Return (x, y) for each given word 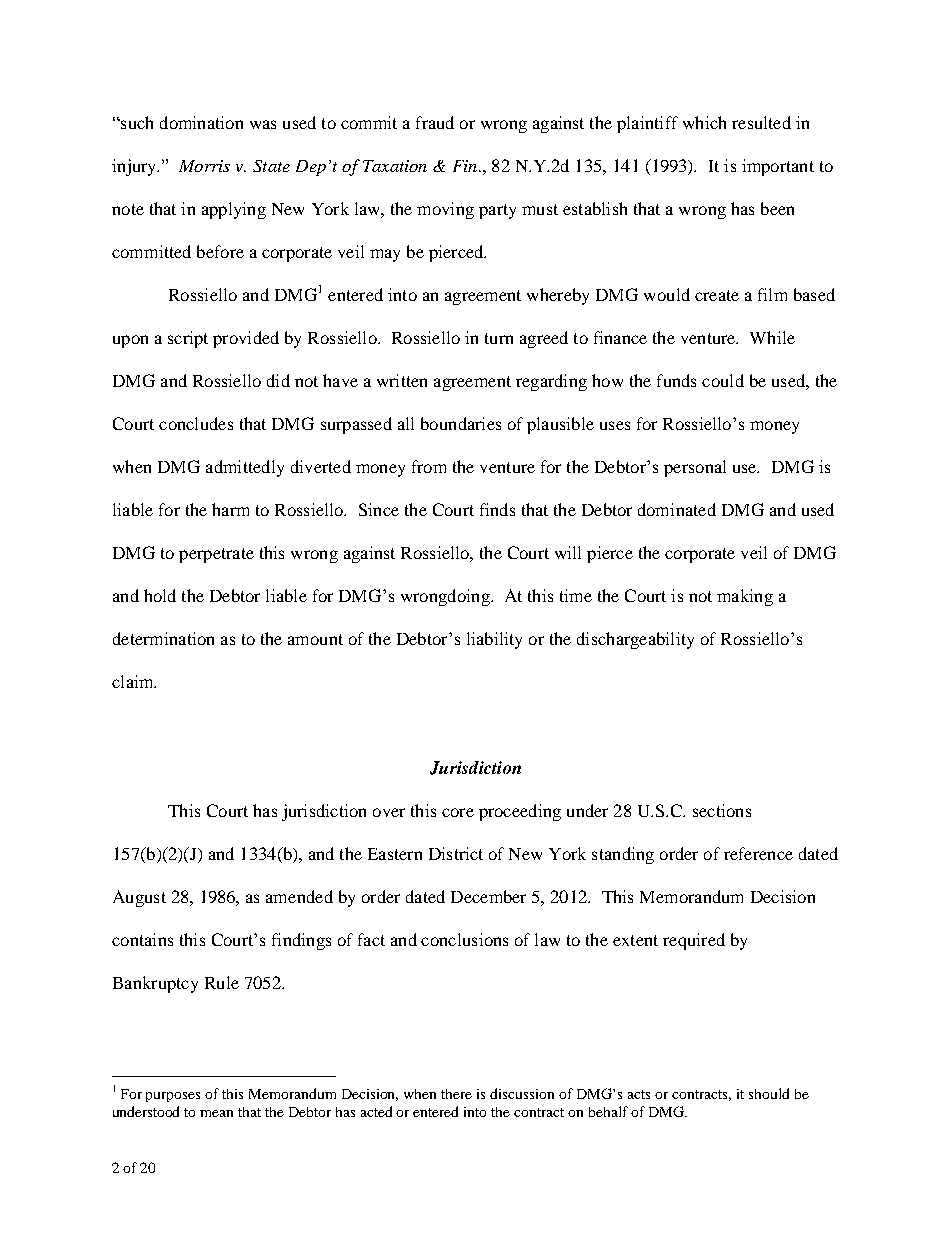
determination (163, 638)
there (456, 1094)
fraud (435, 122)
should (769, 1093)
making (745, 597)
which (704, 122)
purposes (173, 1097)
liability (494, 640)
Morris (204, 166)
